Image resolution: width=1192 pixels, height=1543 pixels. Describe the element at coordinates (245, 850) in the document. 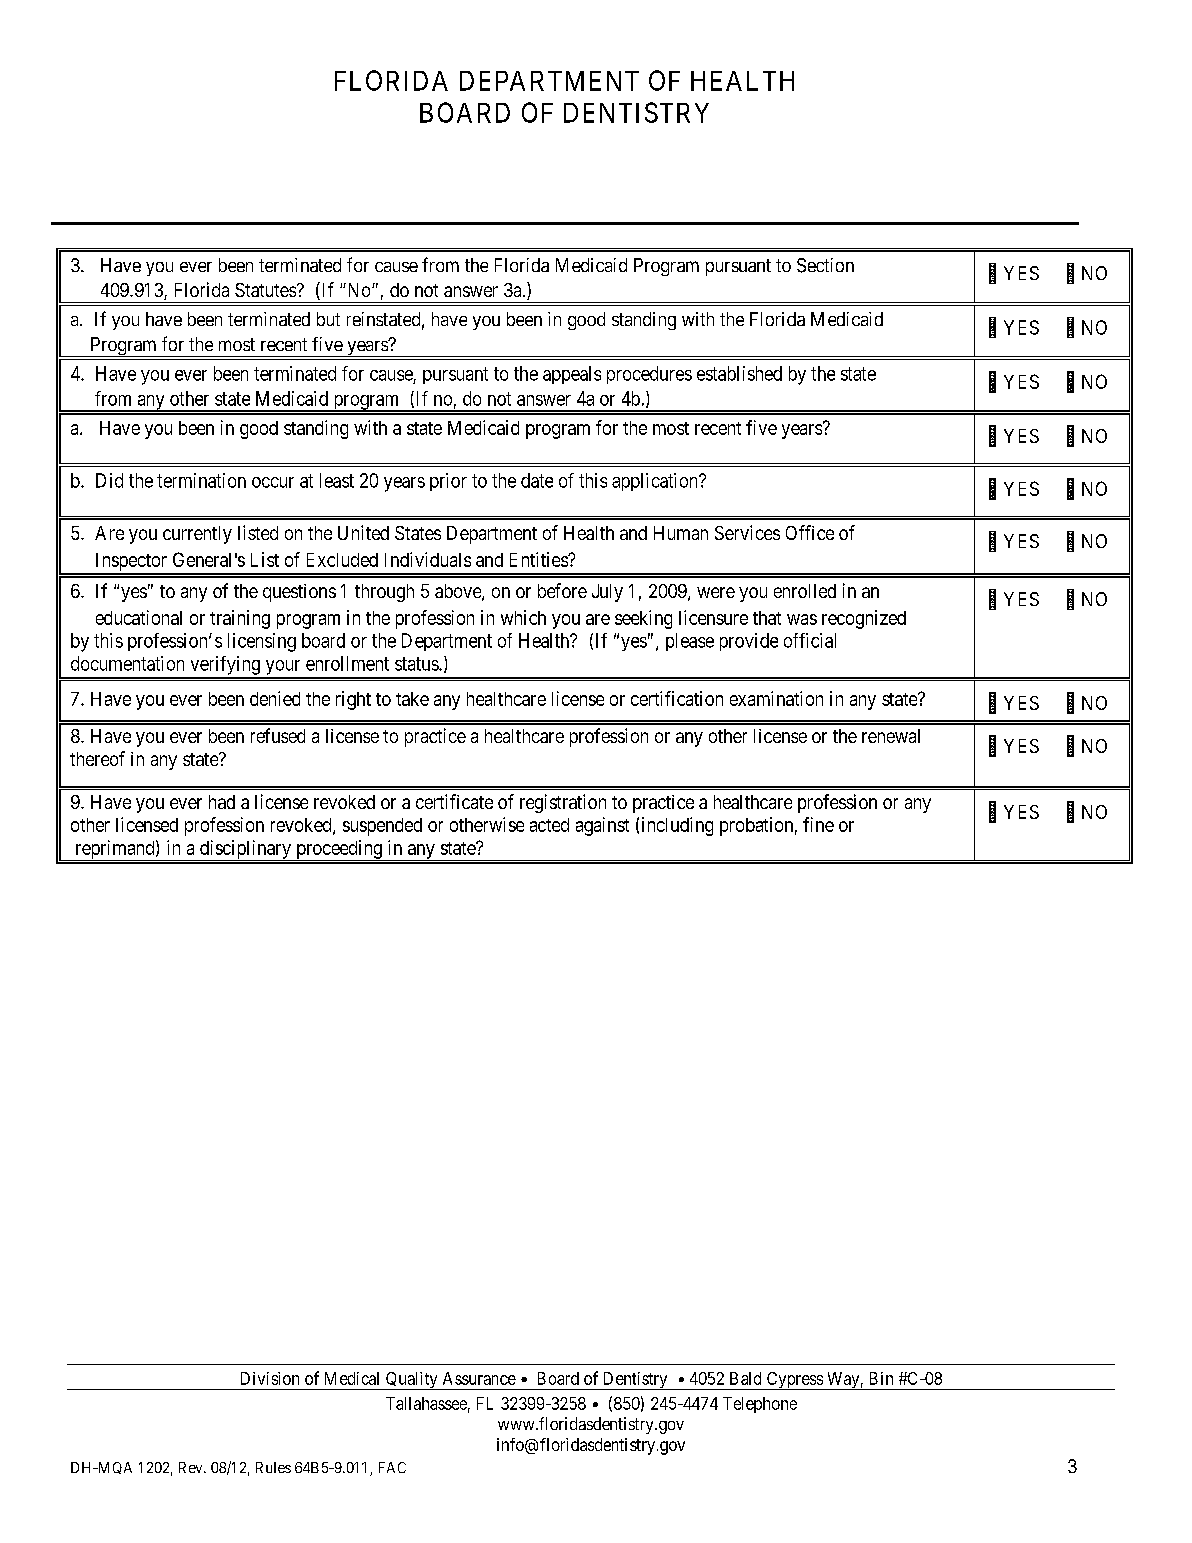

I see `disciplinary` at that location.
